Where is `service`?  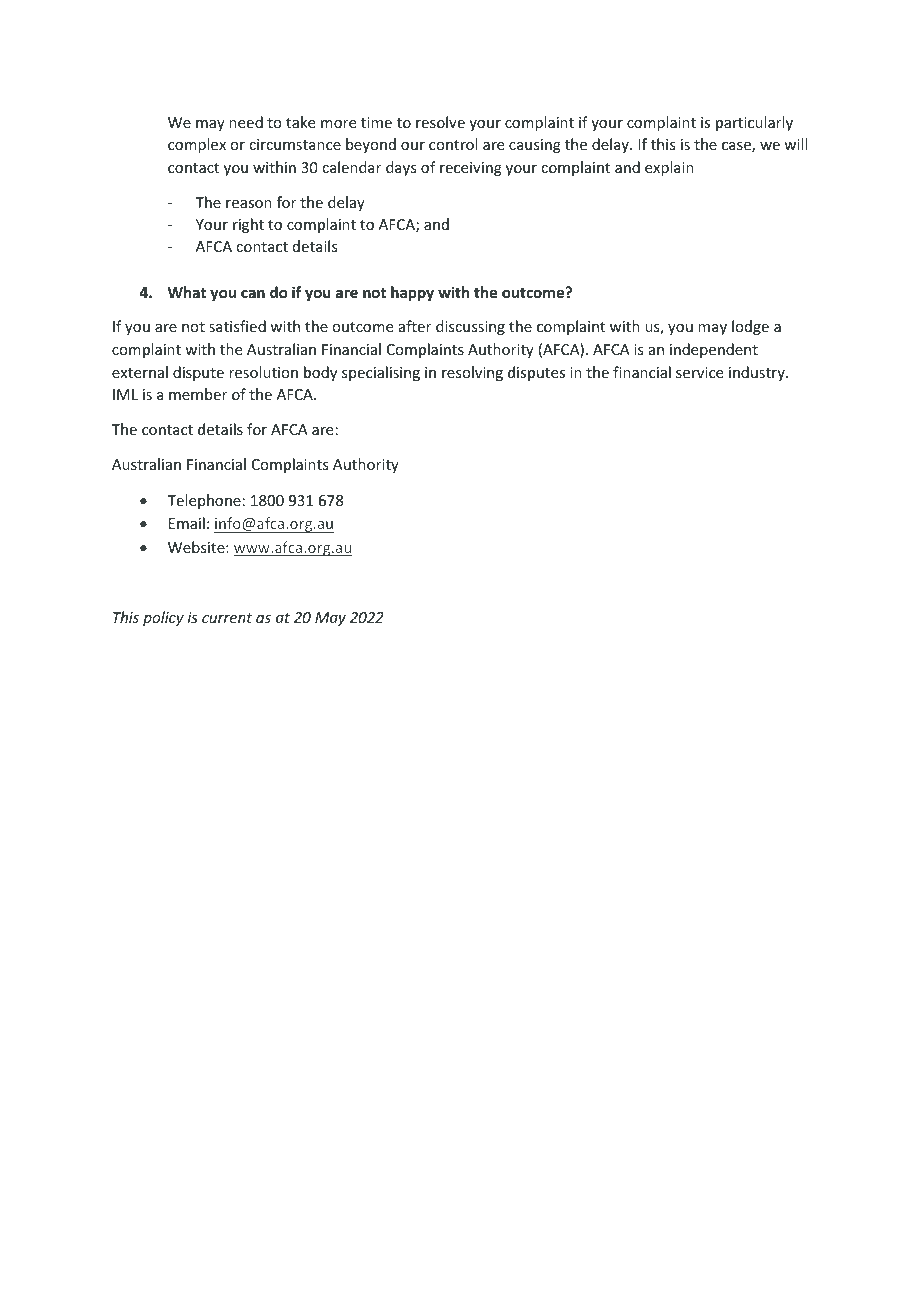
service is located at coordinates (699, 372).
